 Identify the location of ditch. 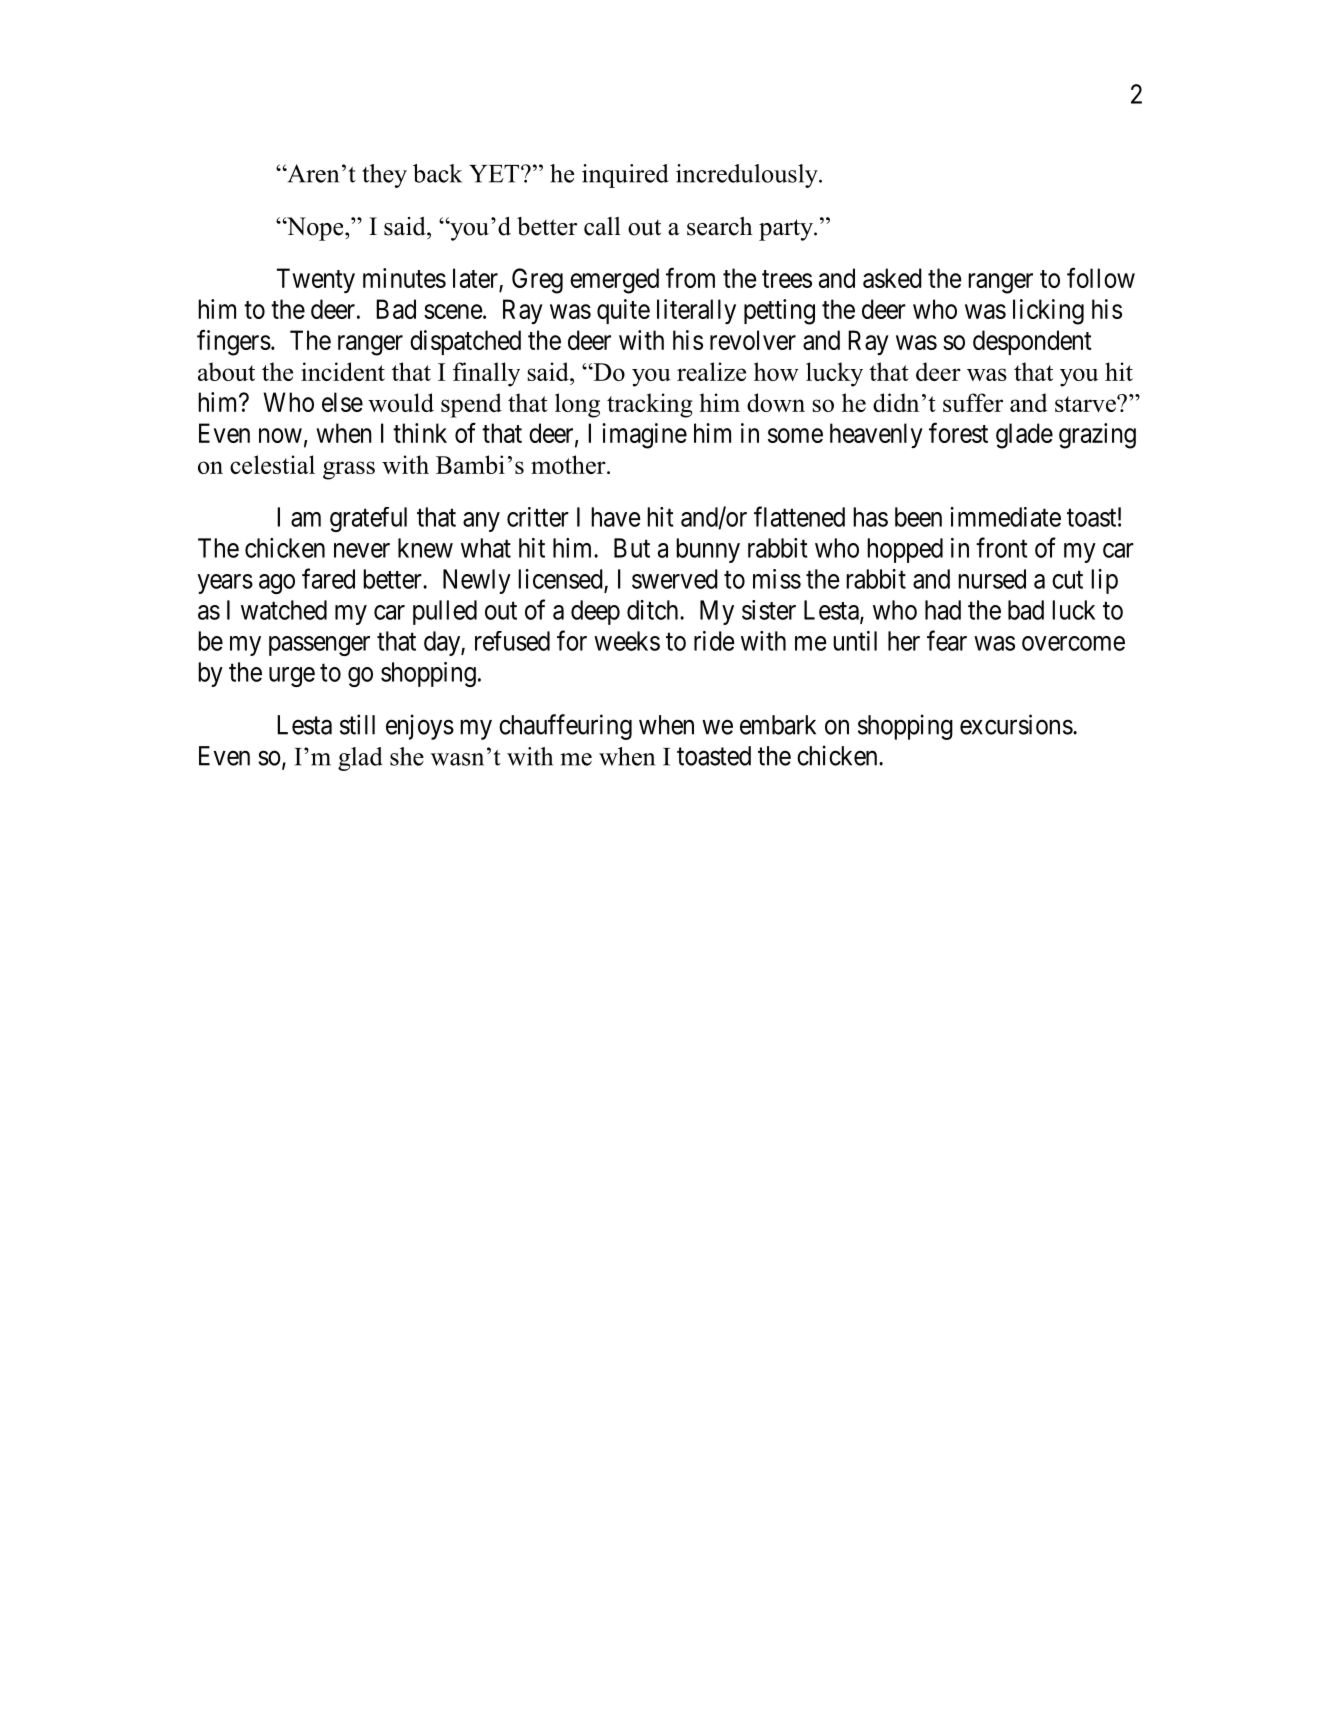
(654, 610).
